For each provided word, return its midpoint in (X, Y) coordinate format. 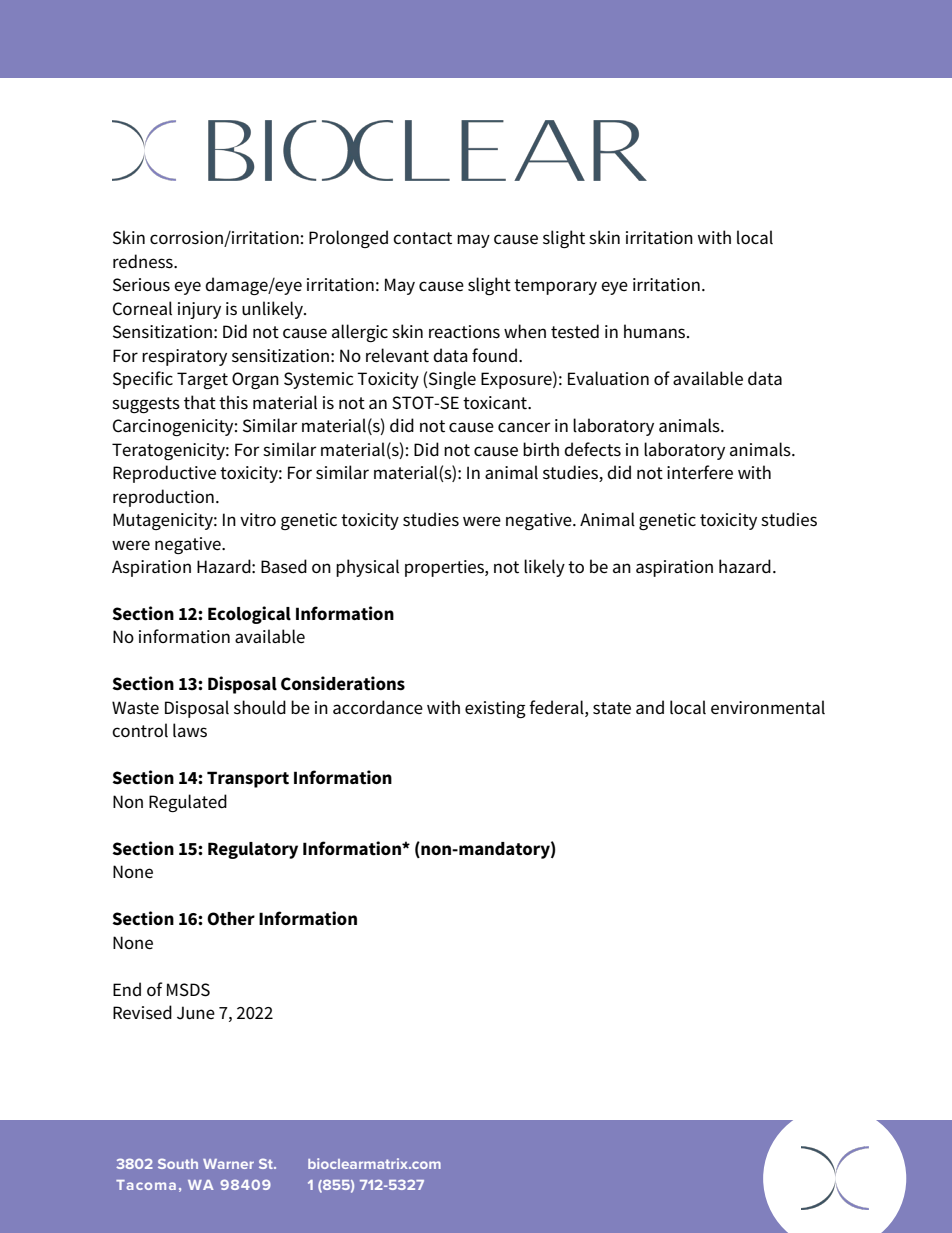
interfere (700, 472)
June (196, 1013)
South (178, 1163)
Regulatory (253, 850)
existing (495, 709)
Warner (228, 1164)
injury (199, 310)
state (612, 708)
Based (284, 566)
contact (422, 238)
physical (367, 568)
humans (656, 331)
